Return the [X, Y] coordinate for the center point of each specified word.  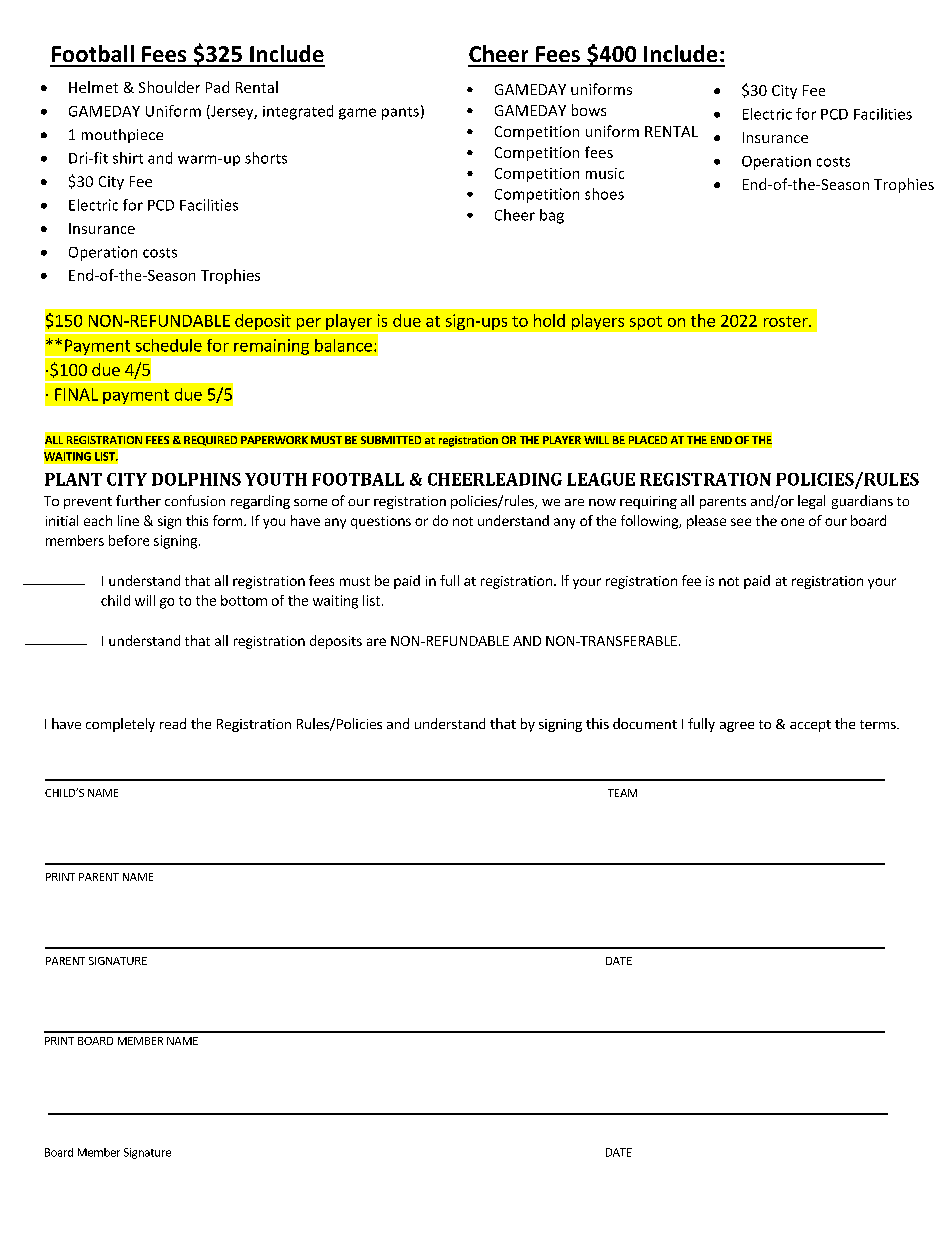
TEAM [622, 793]
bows [589, 110]
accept [810, 726]
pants [400, 113]
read [173, 723]
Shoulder [169, 87]
